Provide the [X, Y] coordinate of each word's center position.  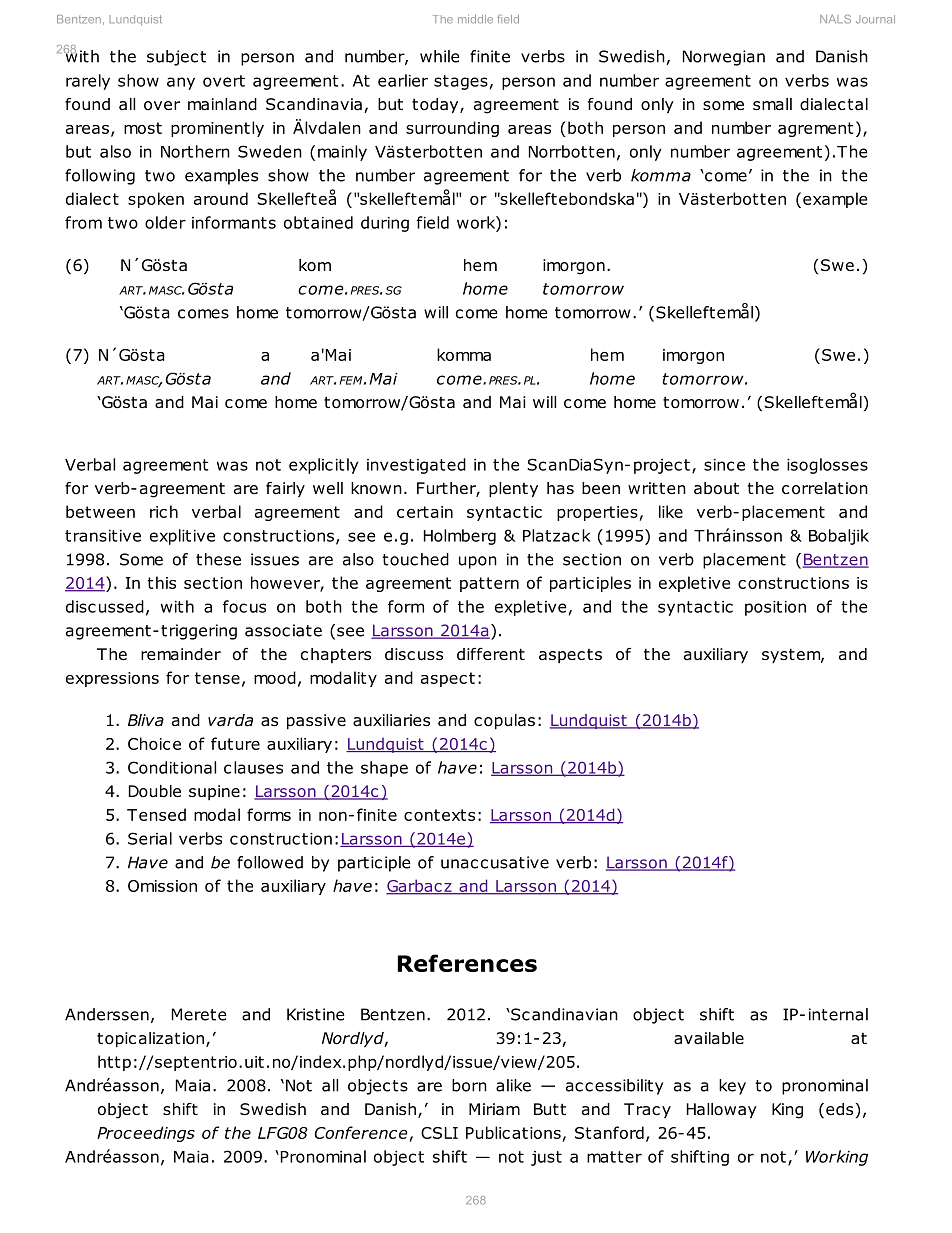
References [467, 963]
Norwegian [724, 58]
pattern [489, 584]
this [161, 582]
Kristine [316, 1014]
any [181, 83]
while [440, 56]
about [716, 488]
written [657, 488]
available [709, 1038]
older [165, 222]
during [385, 224]
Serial [150, 838]
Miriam [494, 1109]
